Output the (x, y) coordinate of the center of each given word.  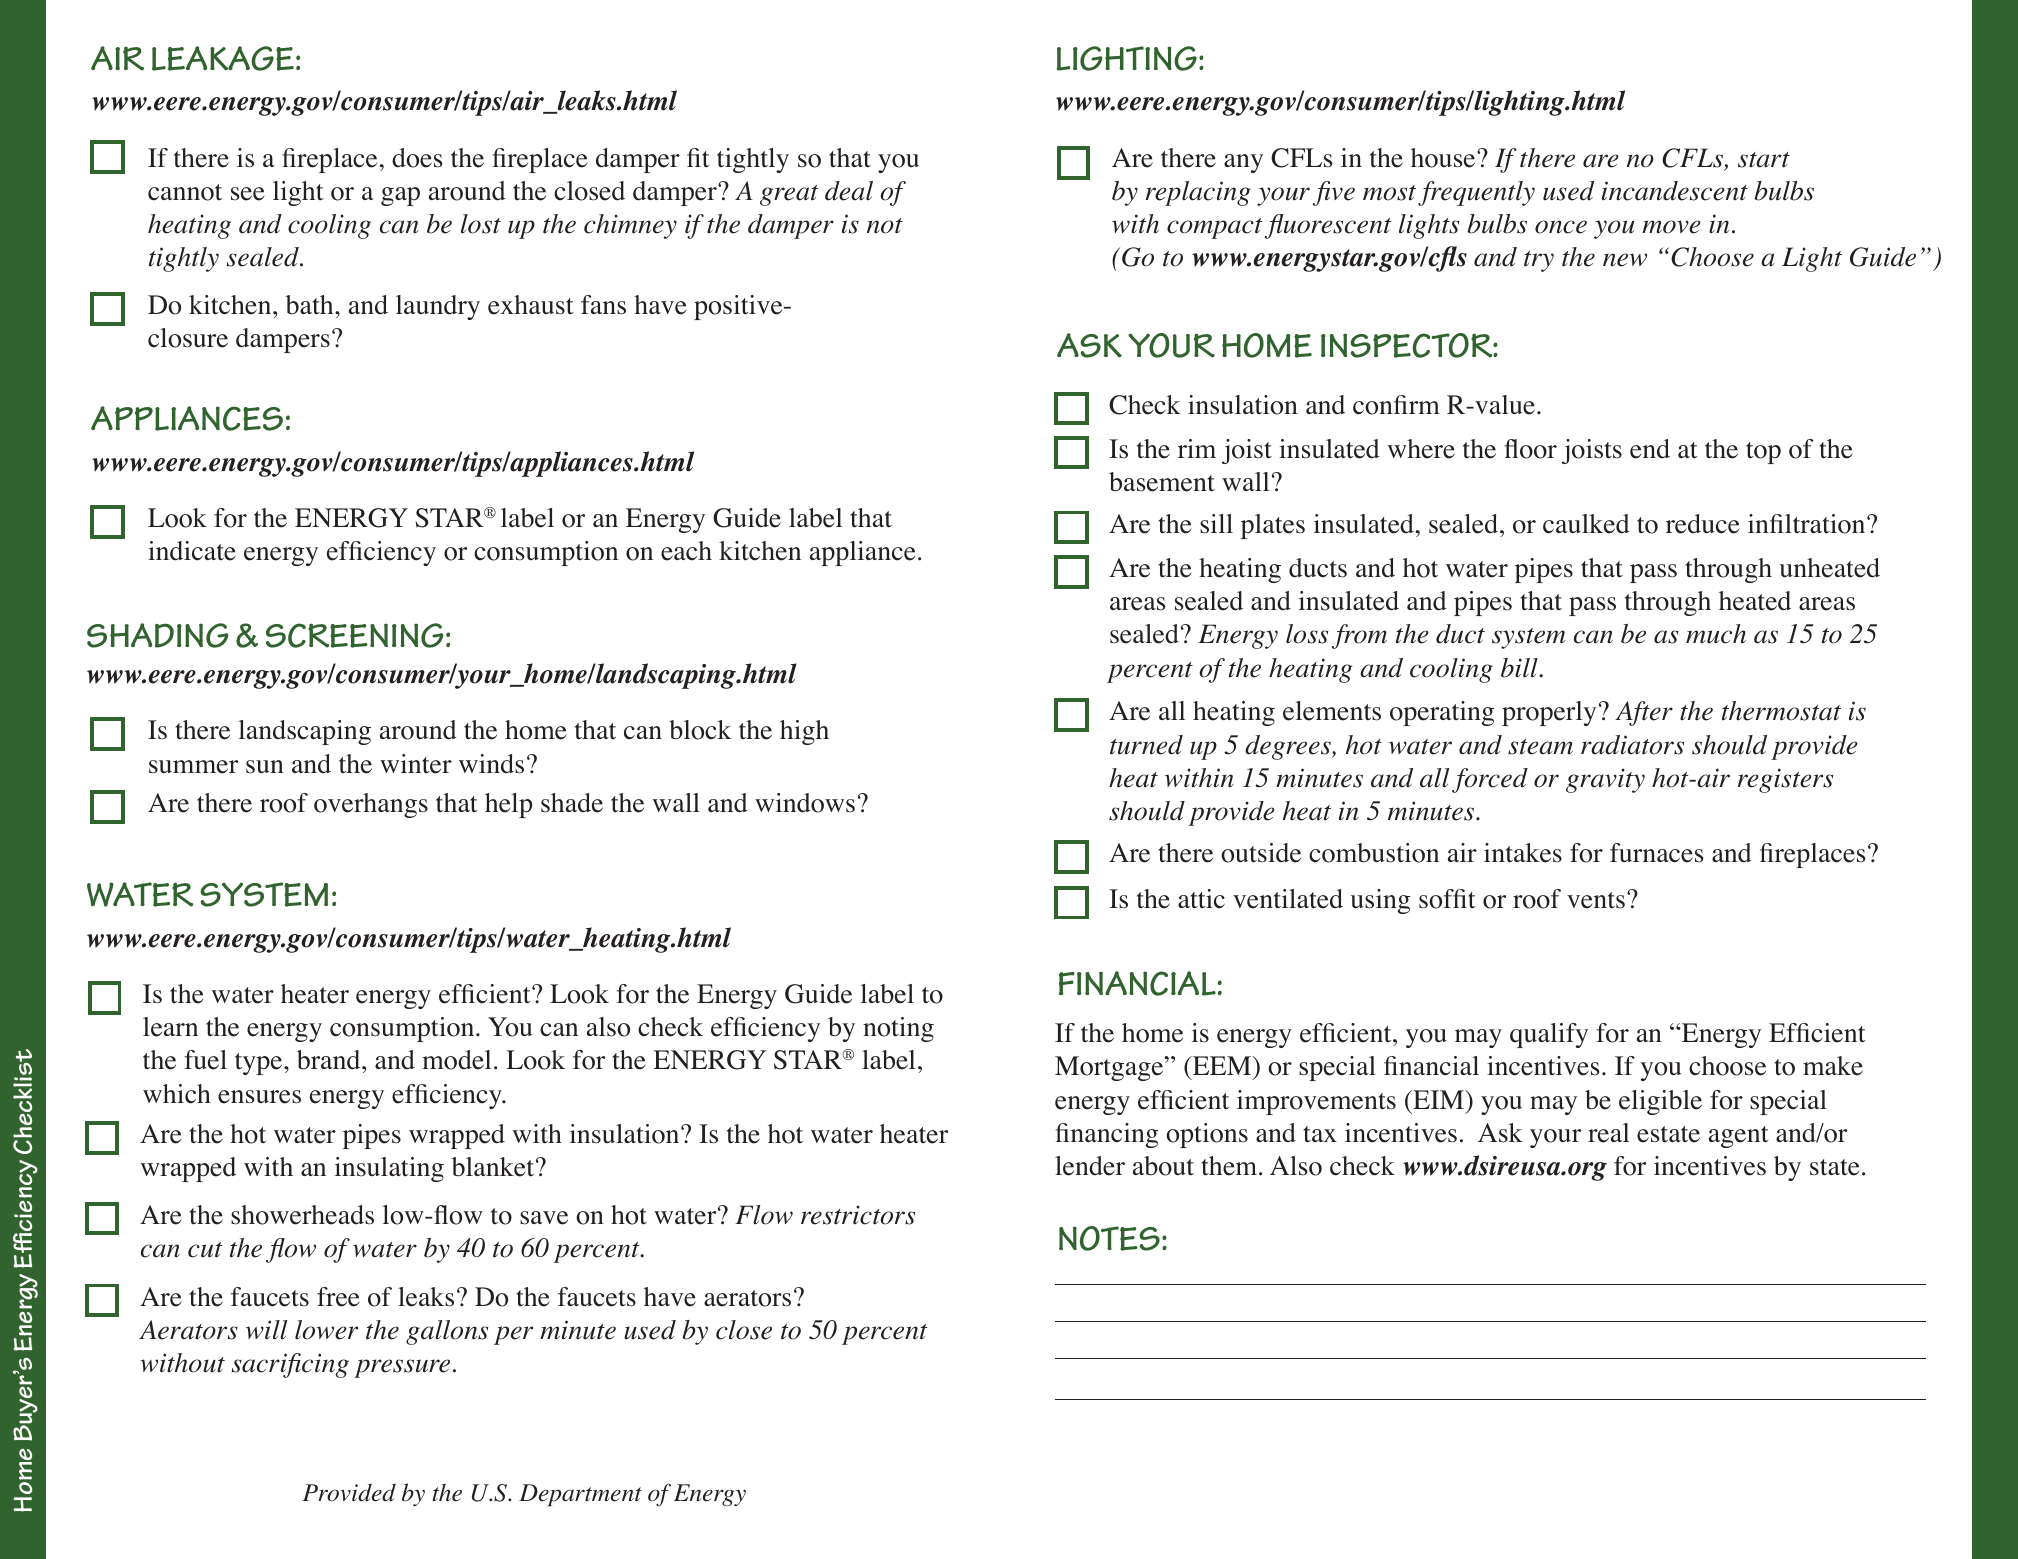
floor (1531, 449)
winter (416, 764)
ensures (259, 1097)
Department (580, 1495)
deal (849, 191)
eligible (1660, 1102)
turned (1146, 745)
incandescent (1675, 191)
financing (1107, 1135)
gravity (1605, 780)
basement (1162, 482)
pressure (402, 1368)
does (417, 158)
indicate (192, 551)
